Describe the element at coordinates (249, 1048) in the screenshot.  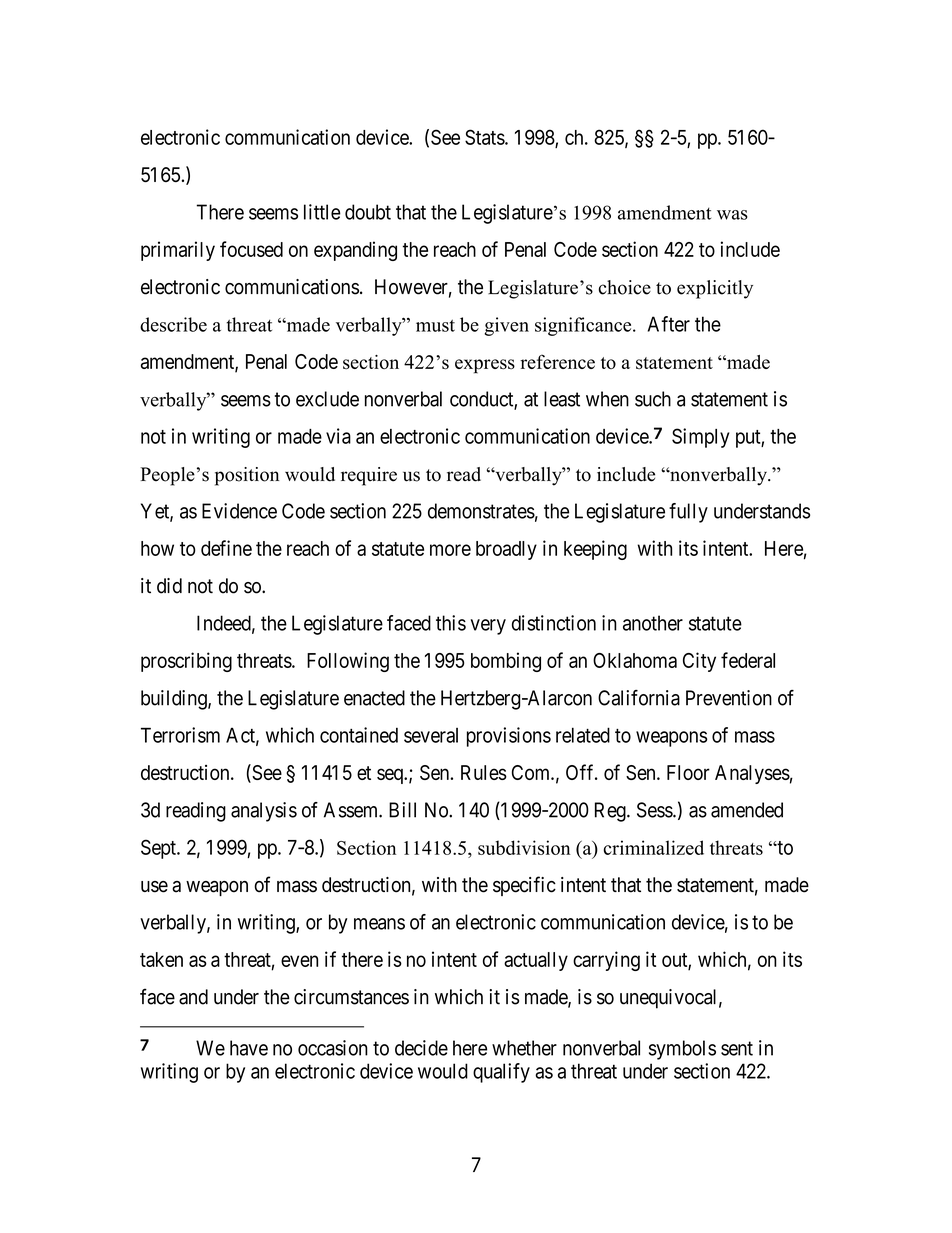
I see `have` at that location.
